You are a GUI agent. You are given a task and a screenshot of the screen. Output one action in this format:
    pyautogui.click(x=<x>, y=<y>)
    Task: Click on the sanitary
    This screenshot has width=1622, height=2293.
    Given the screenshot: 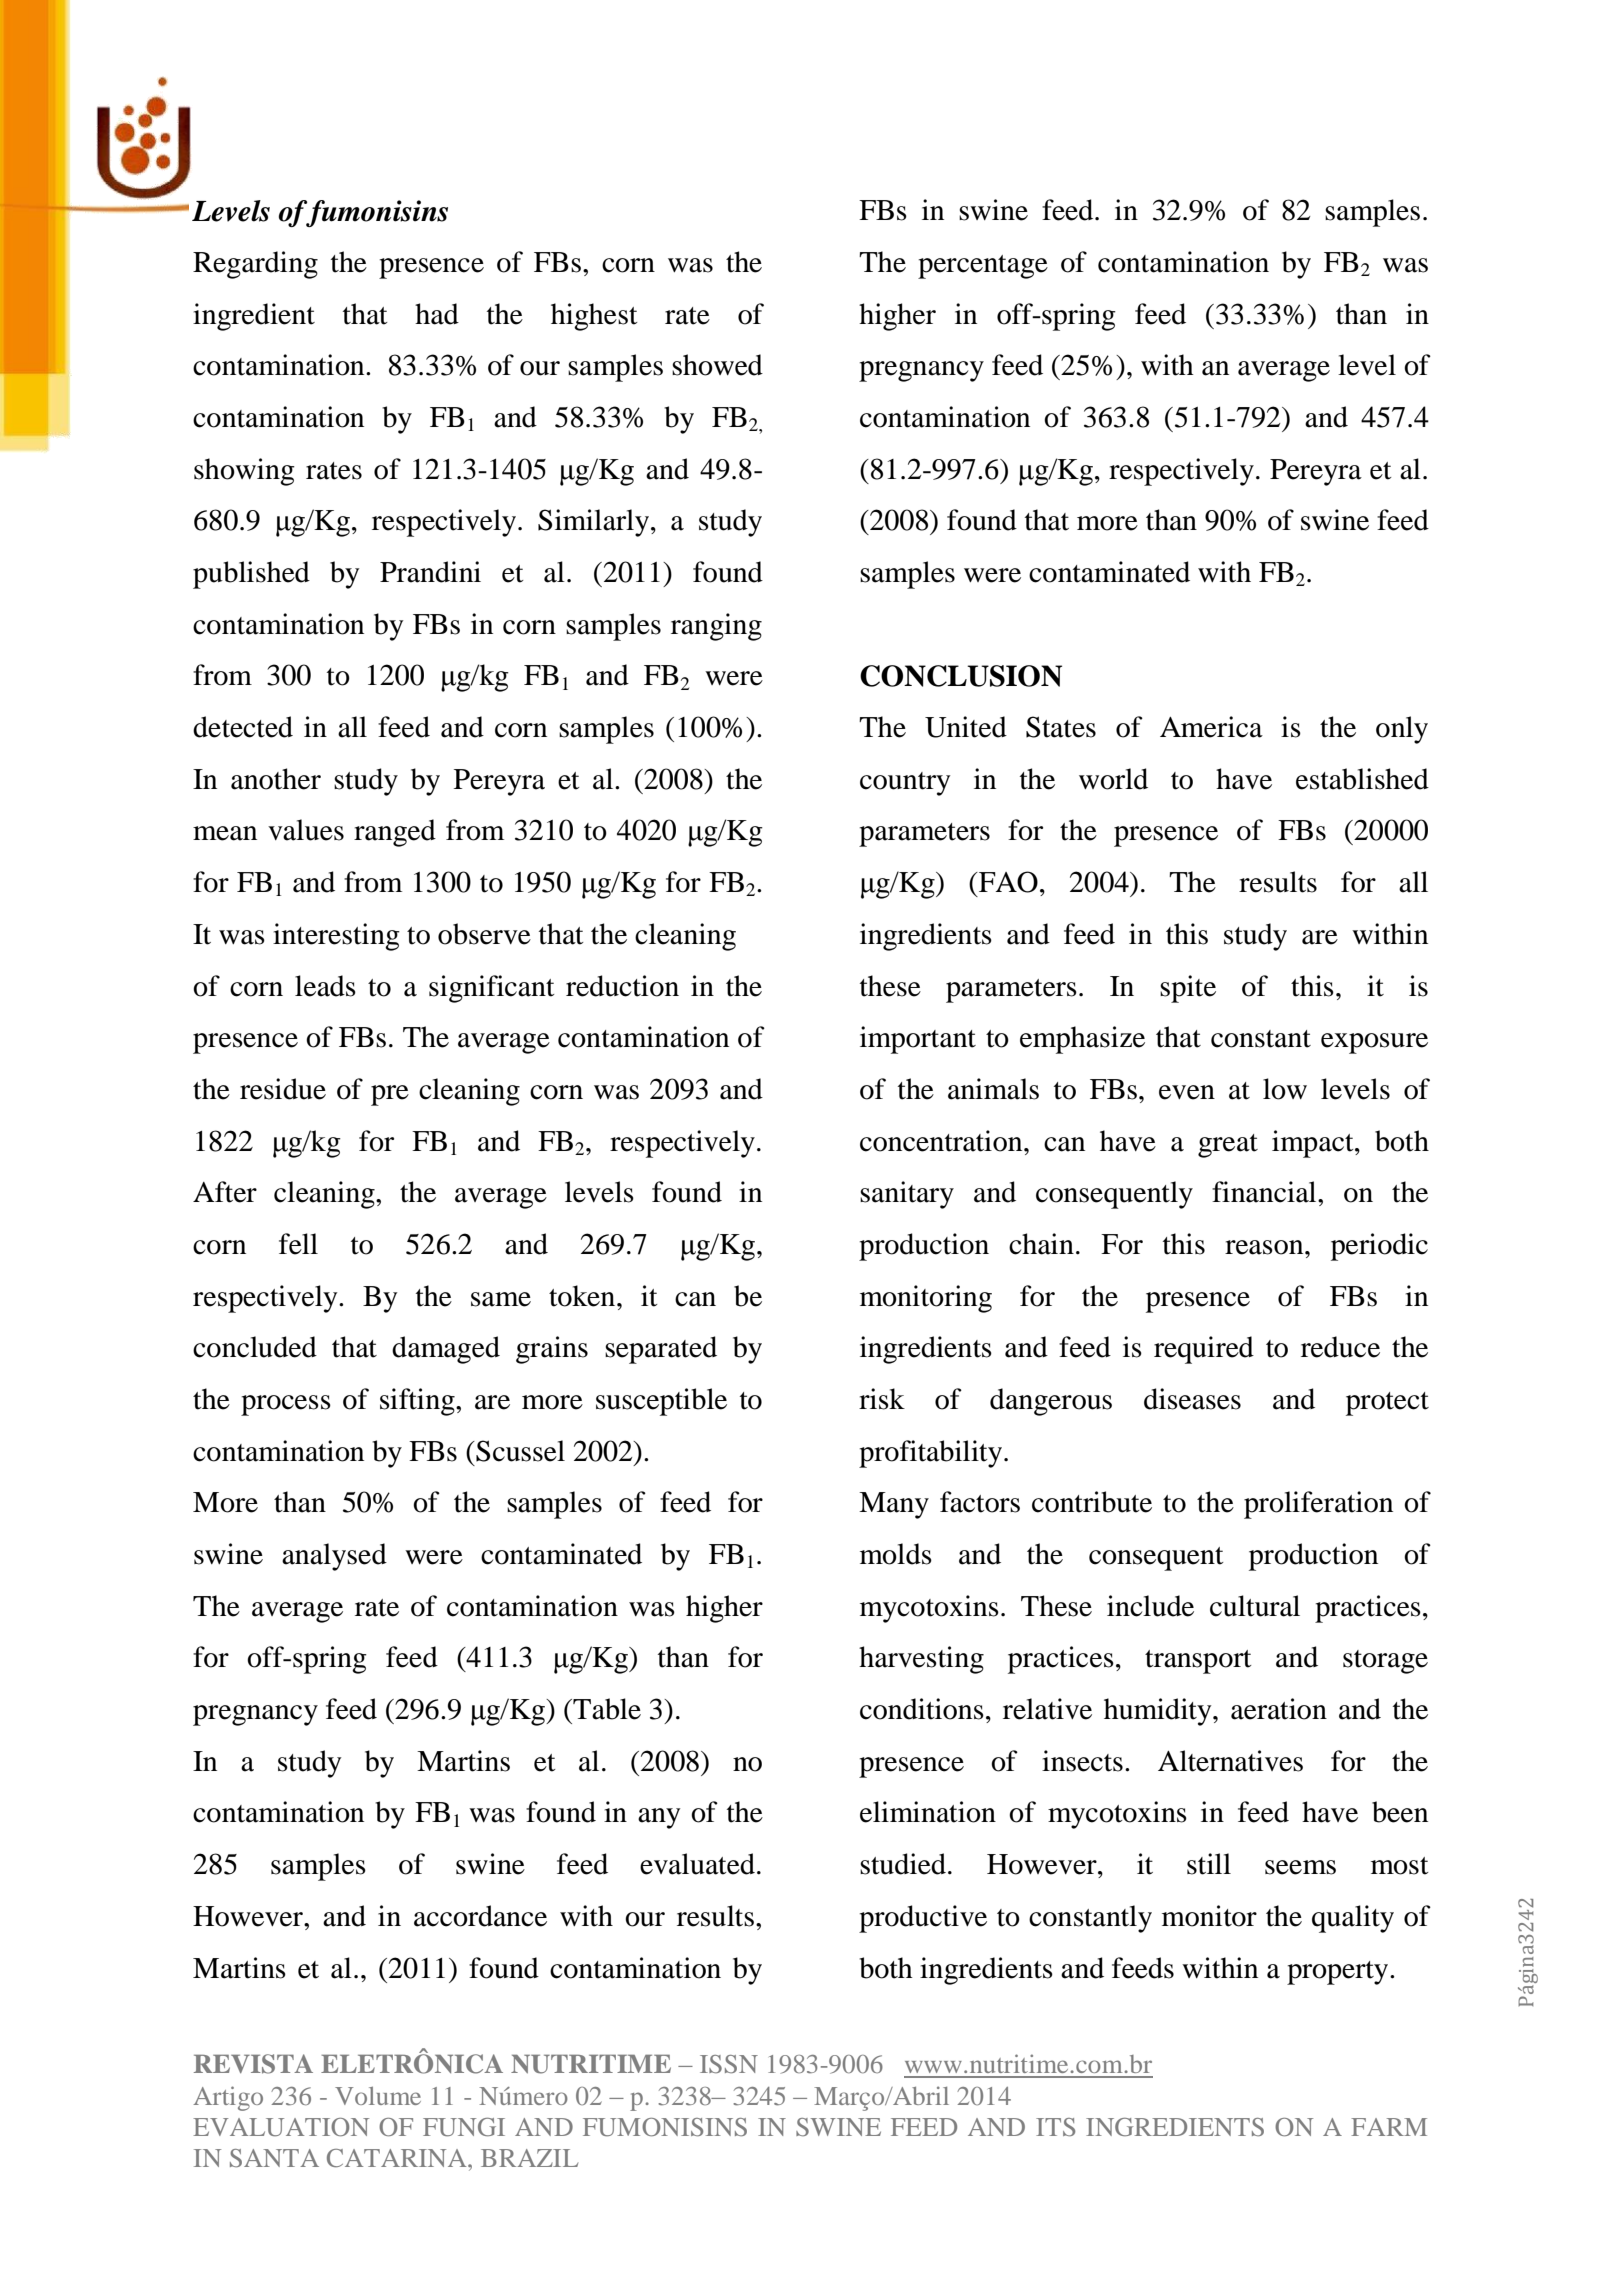 What is the action you would take?
    pyautogui.click(x=907, y=1195)
